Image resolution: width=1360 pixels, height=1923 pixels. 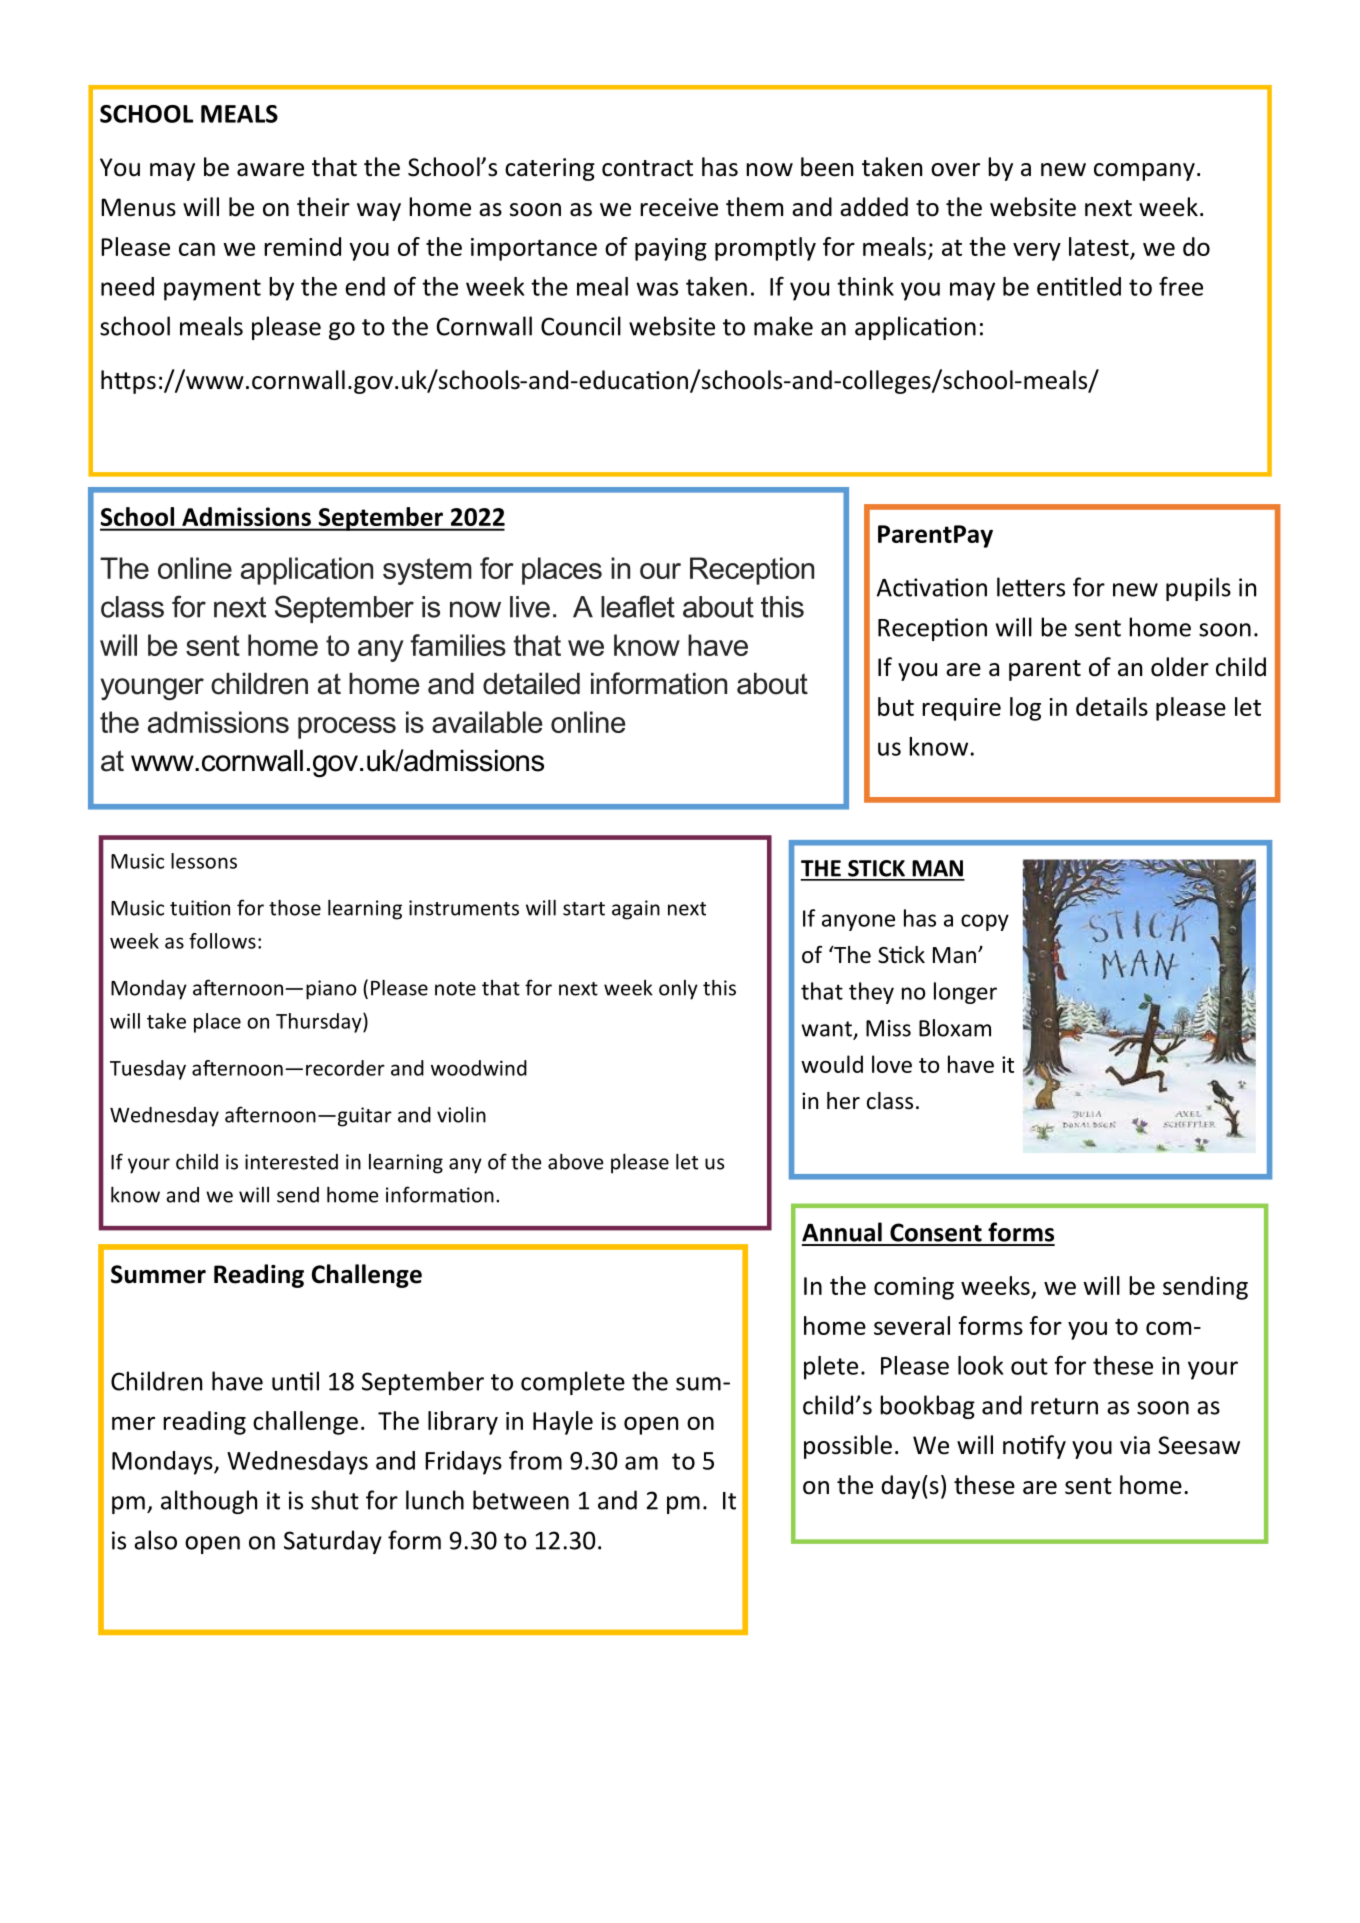 What do you see at coordinates (209, 1502) in the image?
I see `although` at bounding box center [209, 1502].
